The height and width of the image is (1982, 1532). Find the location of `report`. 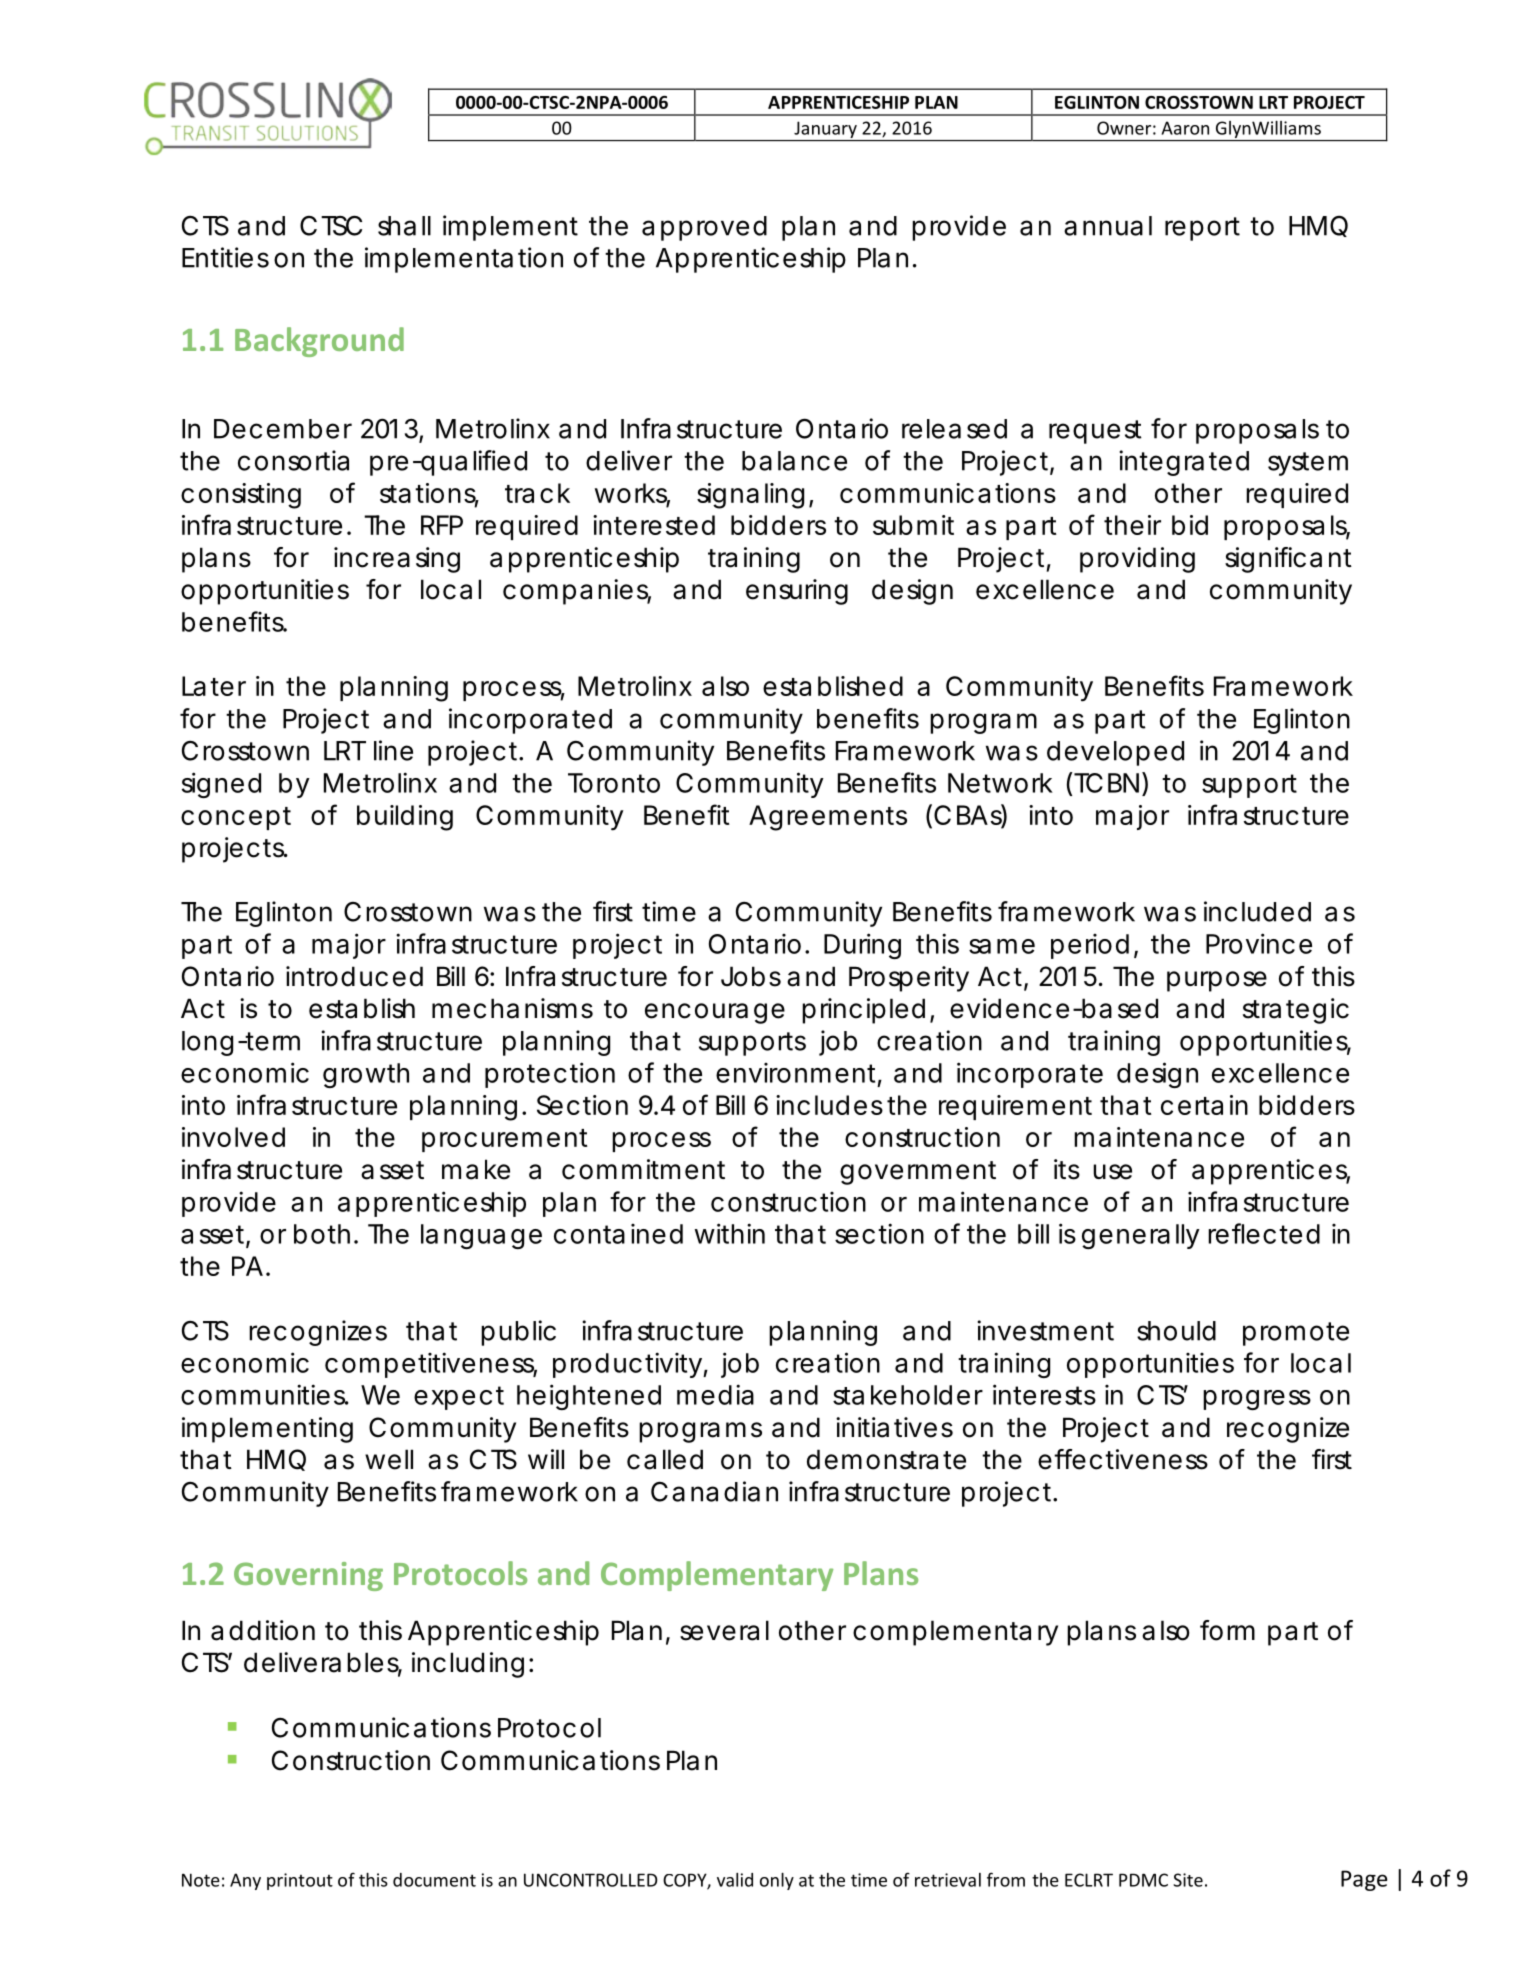

report is located at coordinates (1202, 229).
